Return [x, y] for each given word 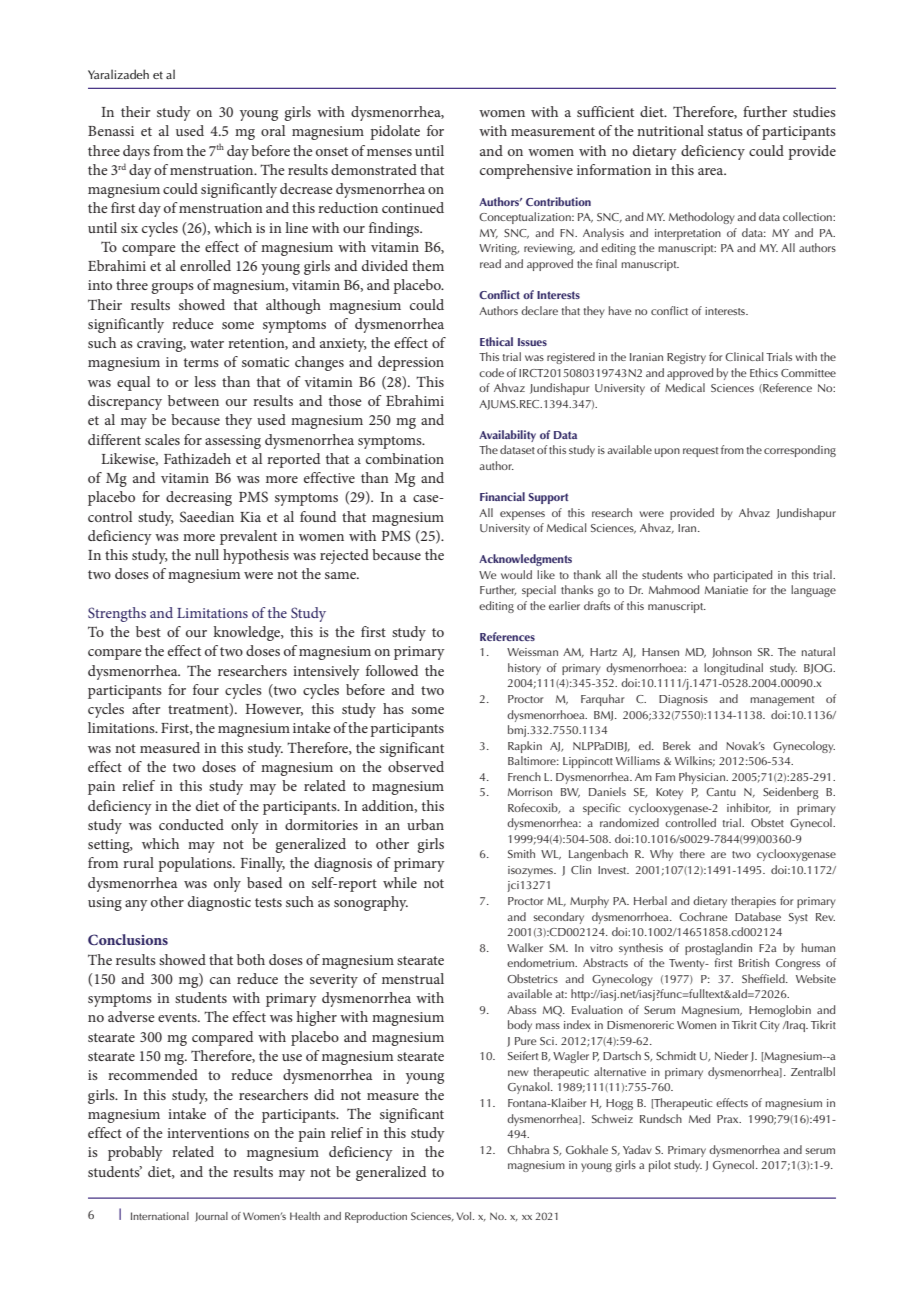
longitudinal [733, 669]
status [725, 131]
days [136, 152]
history [524, 669]
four [206, 689]
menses [389, 152]
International [160, 1216]
